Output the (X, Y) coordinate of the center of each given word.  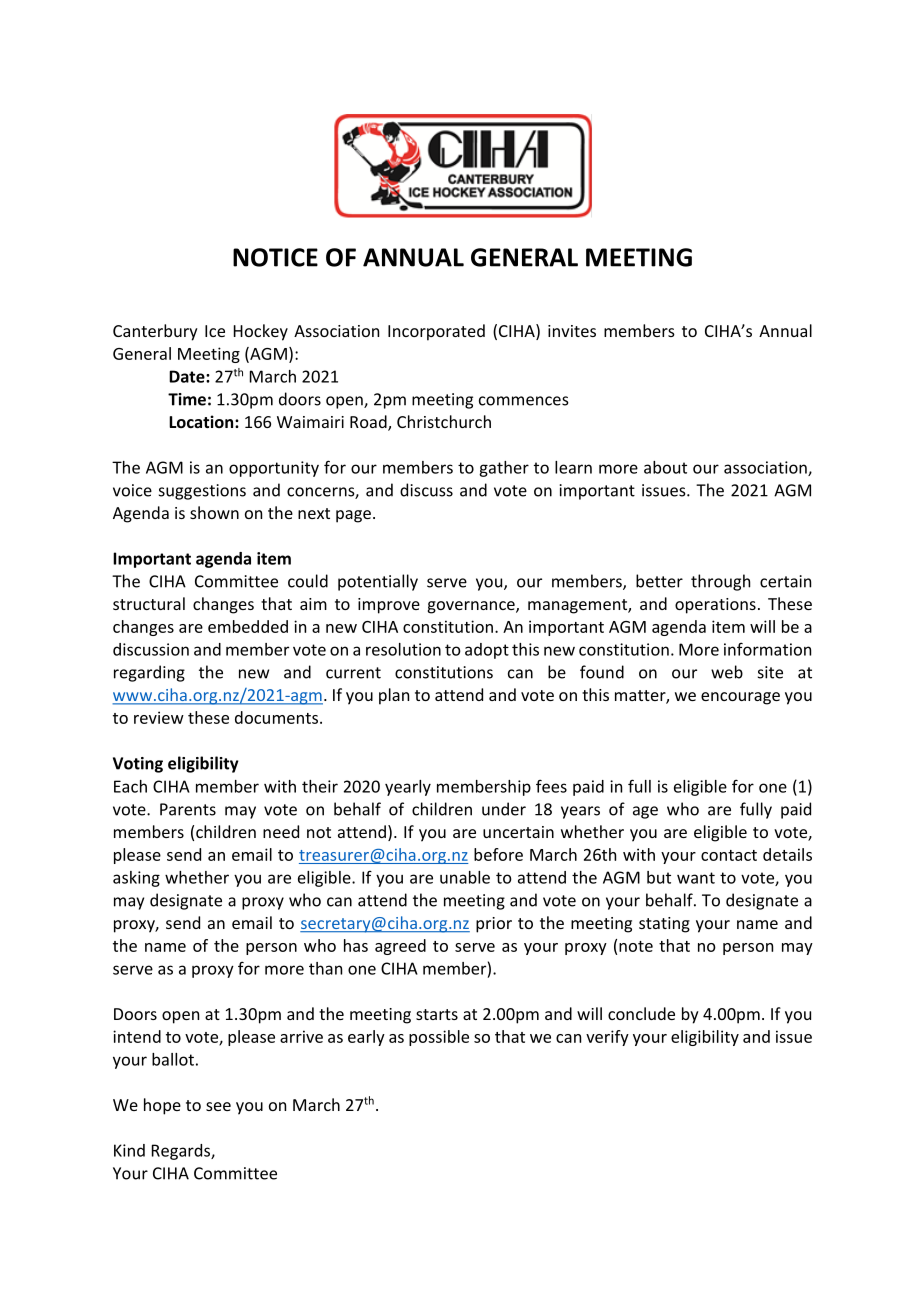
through (720, 582)
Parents (188, 809)
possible (439, 1038)
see (218, 1106)
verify (607, 1038)
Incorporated (436, 332)
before (498, 854)
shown (214, 512)
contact (729, 855)
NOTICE (275, 257)
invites (572, 331)
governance (472, 607)
